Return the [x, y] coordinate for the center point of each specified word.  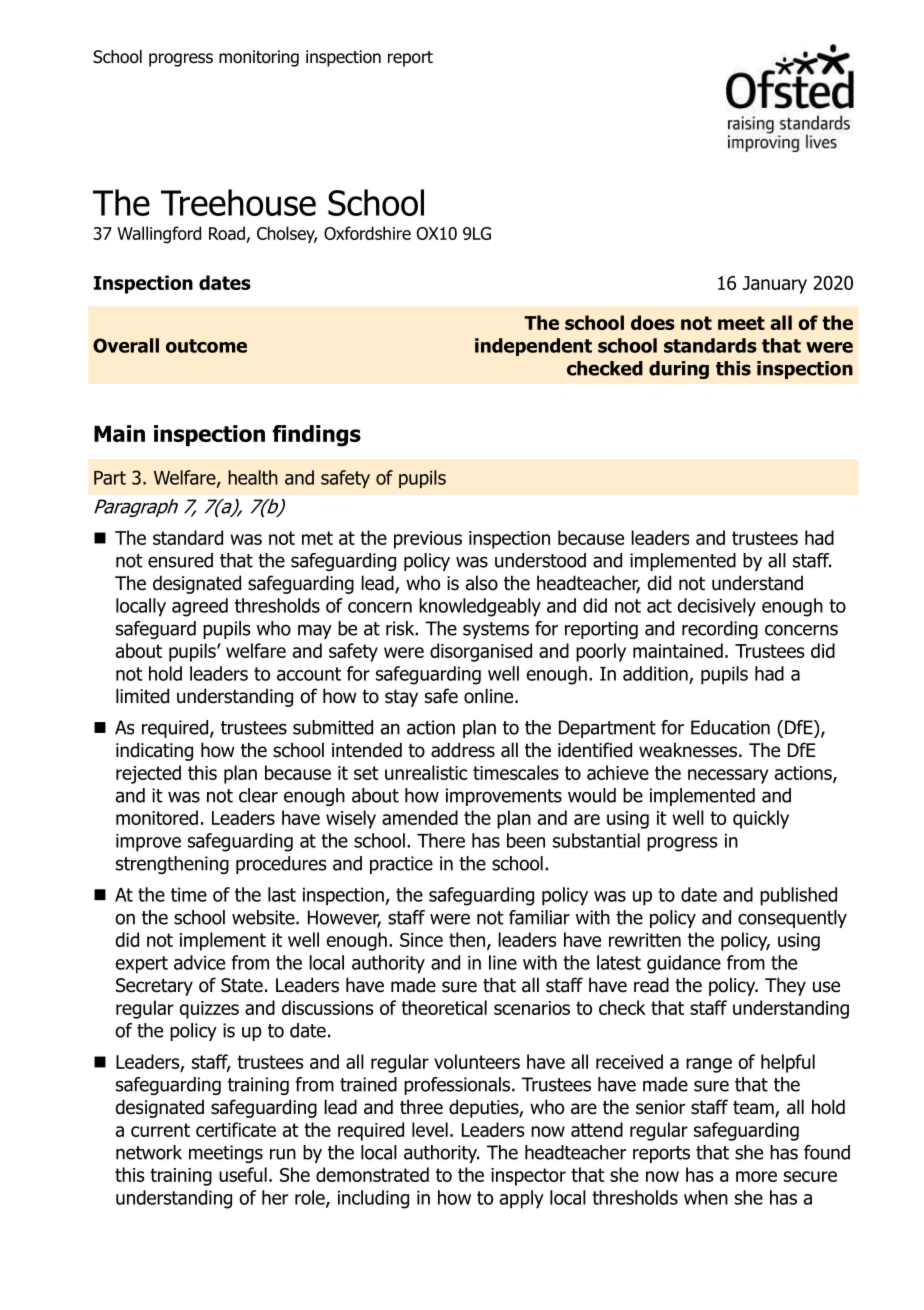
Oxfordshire [367, 233]
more [756, 1176]
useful [243, 1174]
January [775, 285]
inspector [528, 1177]
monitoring [259, 58]
